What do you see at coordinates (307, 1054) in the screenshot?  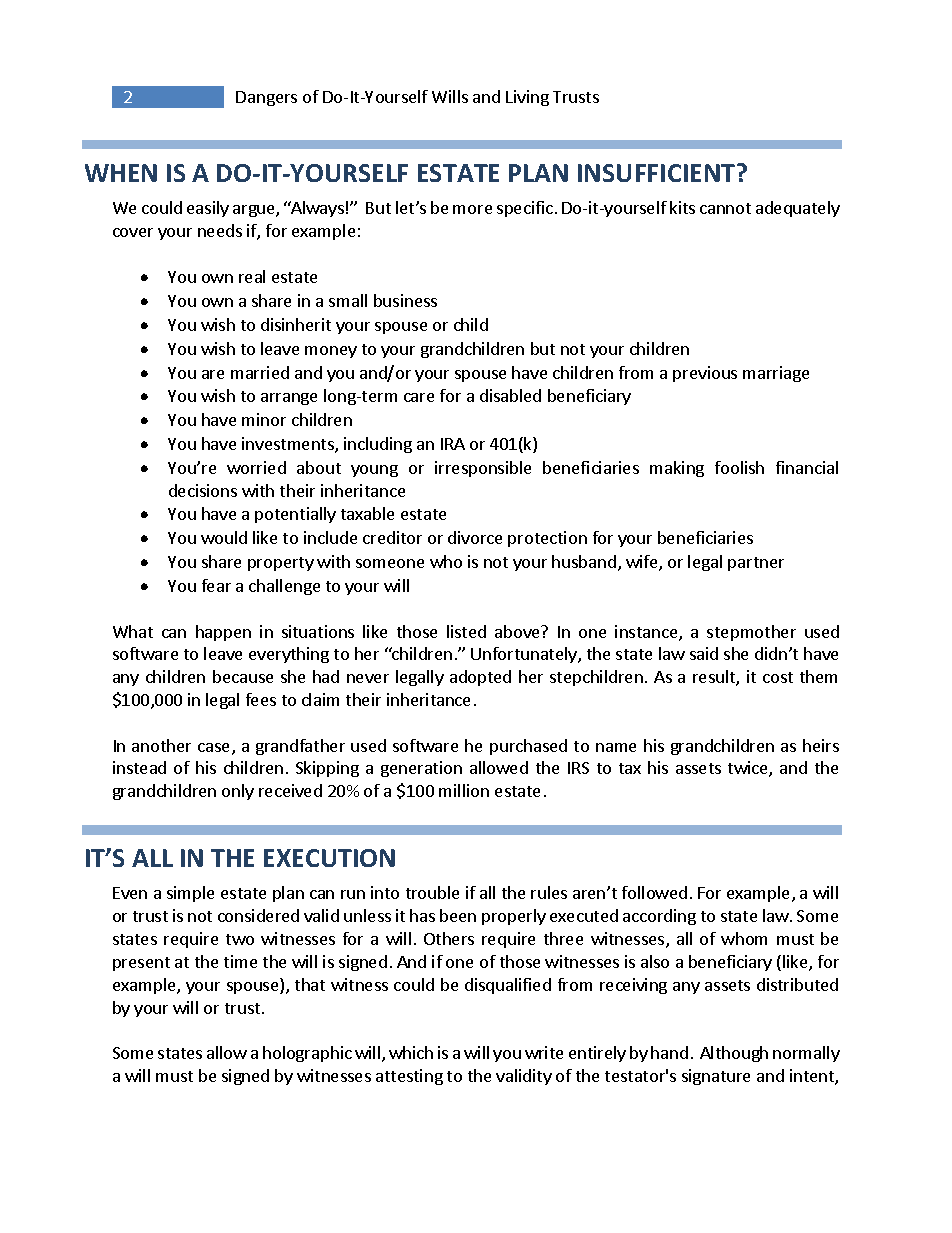 I see `holographic` at bounding box center [307, 1054].
